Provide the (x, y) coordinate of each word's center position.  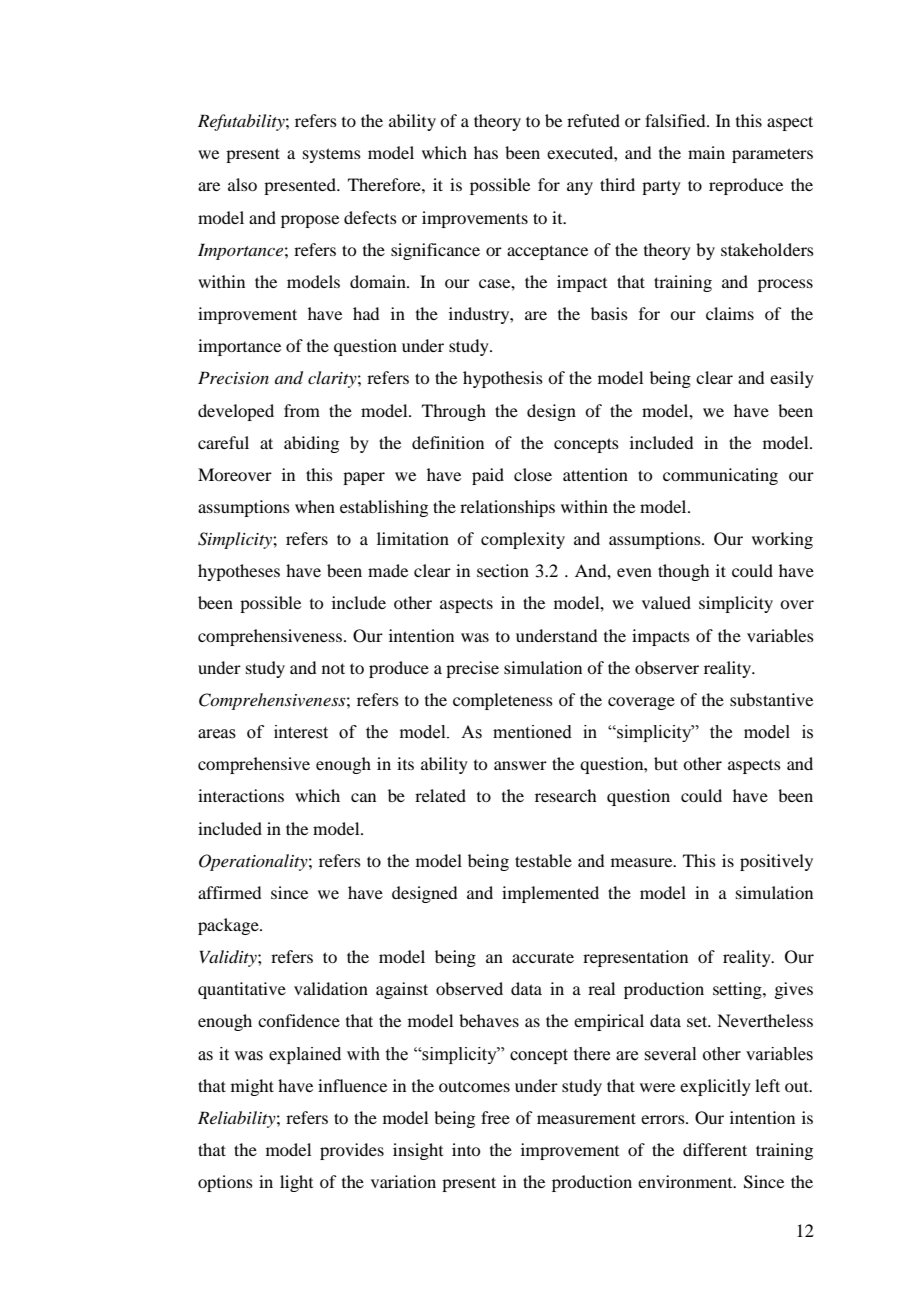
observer (667, 667)
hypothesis (503, 379)
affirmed (229, 892)
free (495, 1117)
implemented (550, 894)
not (333, 668)
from (302, 410)
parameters (772, 155)
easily (792, 379)
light (296, 1183)
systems (332, 155)
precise (472, 669)
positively (776, 862)
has (486, 152)
